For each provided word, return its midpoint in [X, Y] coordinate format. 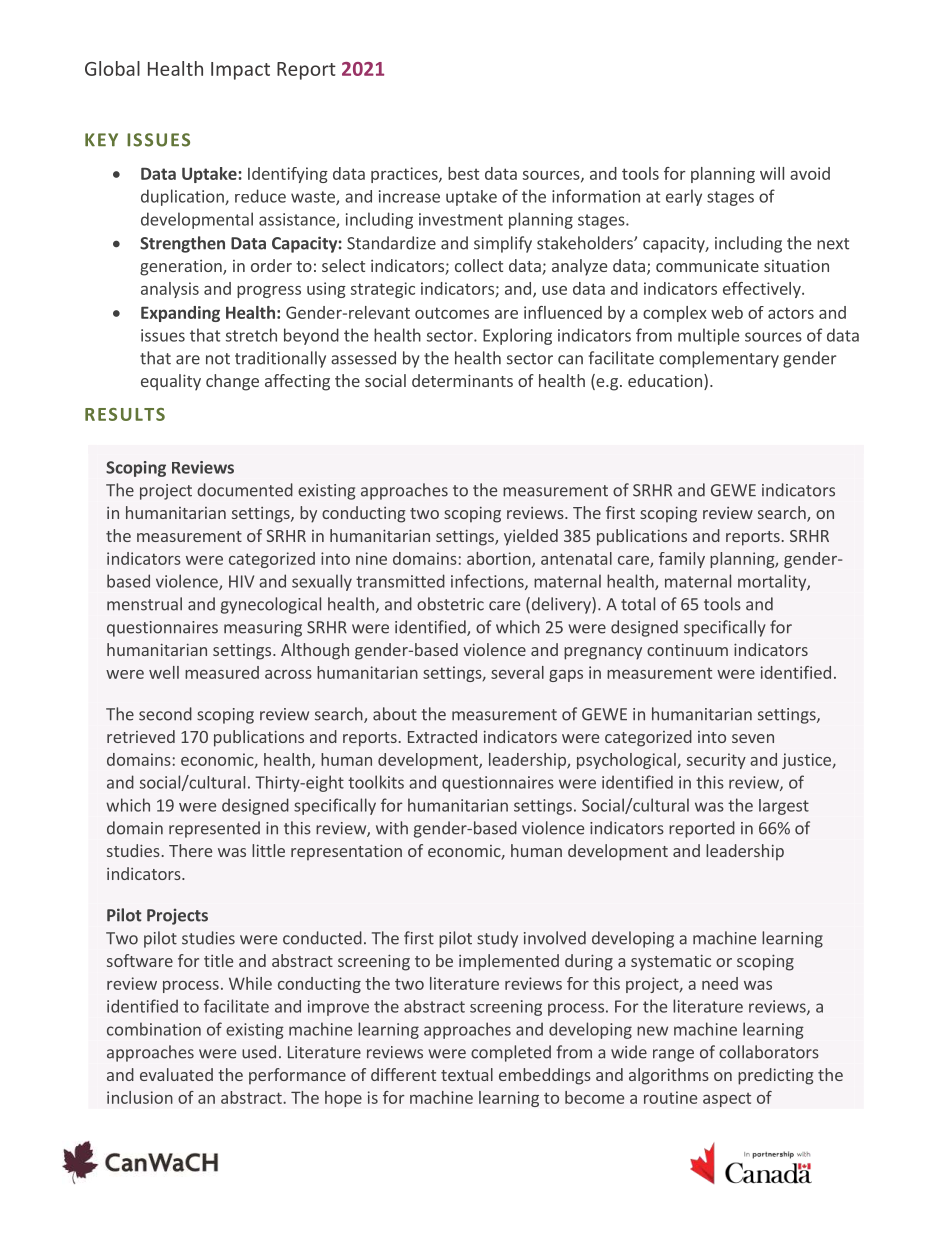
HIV [241, 581]
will [772, 173]
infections [488, 582]
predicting [776, 1076]
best [463, 173]
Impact [240, 71]
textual [467, 1074]
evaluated [176, 1074]
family [682, 560]
